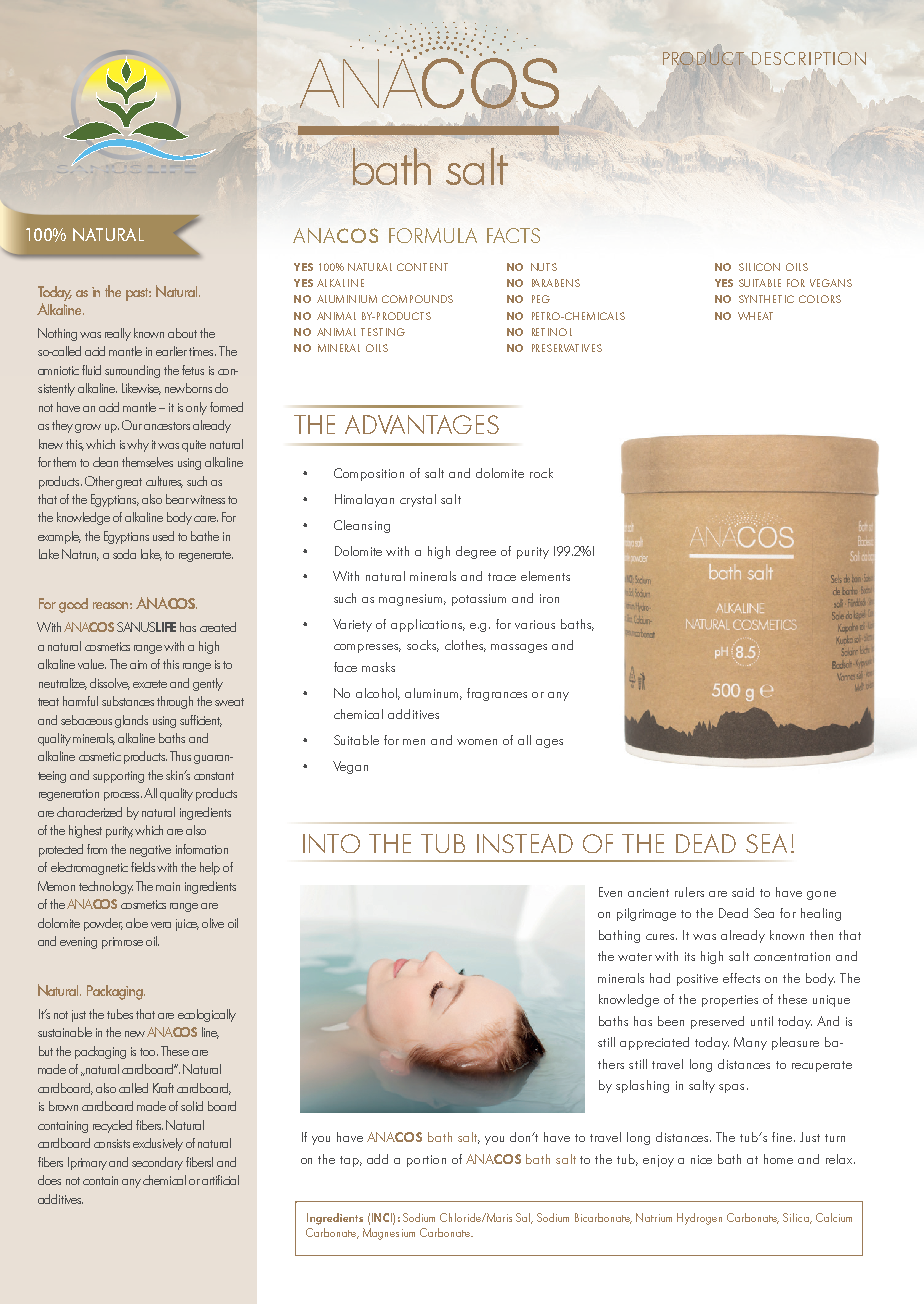  Describe the element at coordinates (157, 1163) in the screenshot. I see `secondary` at that location.
